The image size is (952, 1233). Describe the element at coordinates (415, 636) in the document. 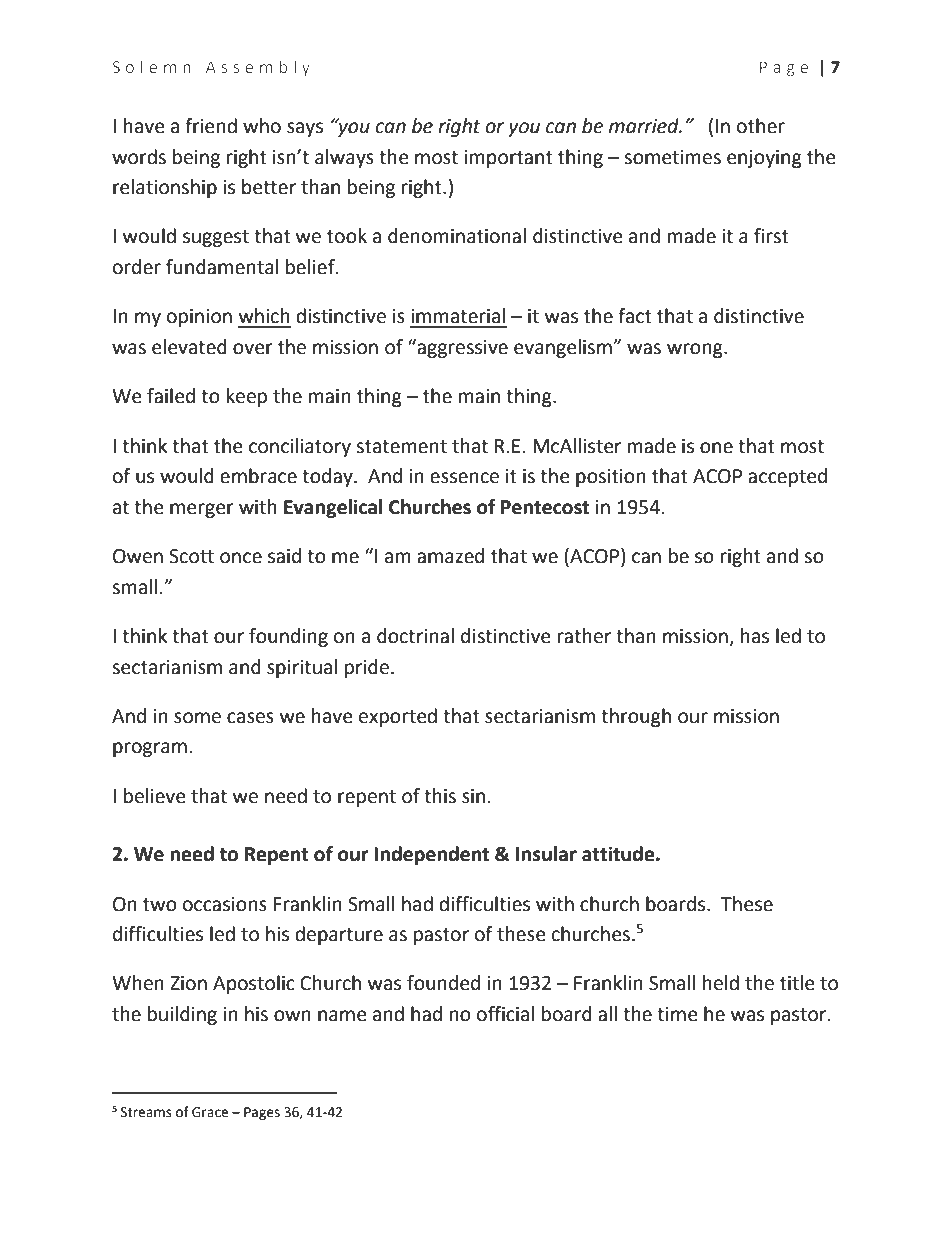

I see `doctrinal` at that location.
